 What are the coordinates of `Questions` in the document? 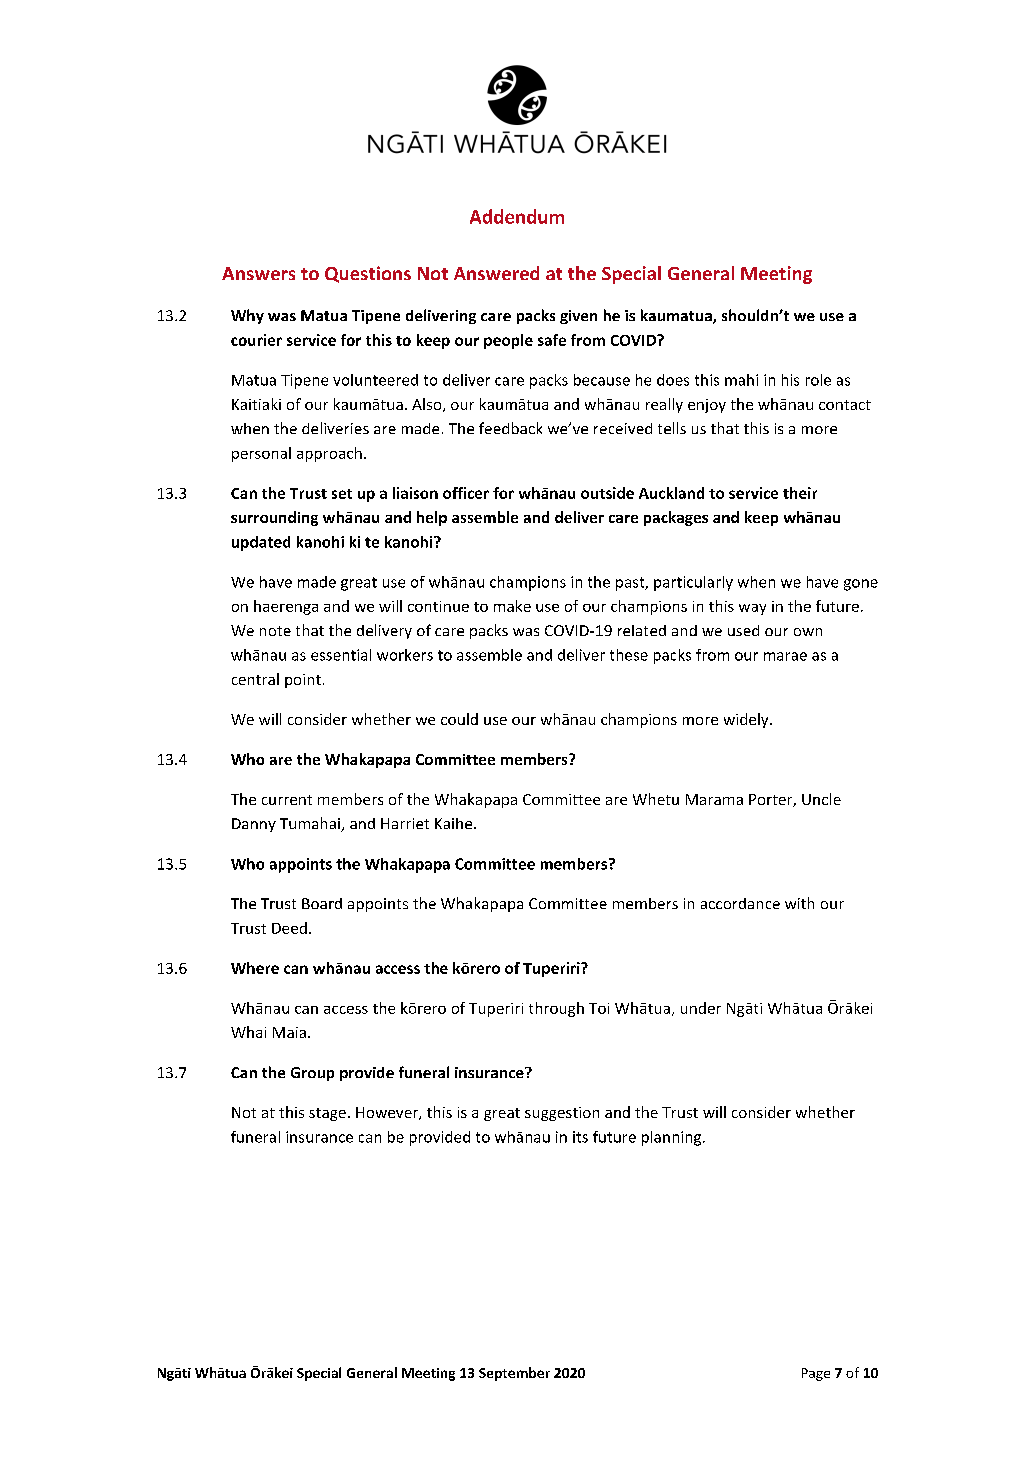 It's located at (368, 274).
